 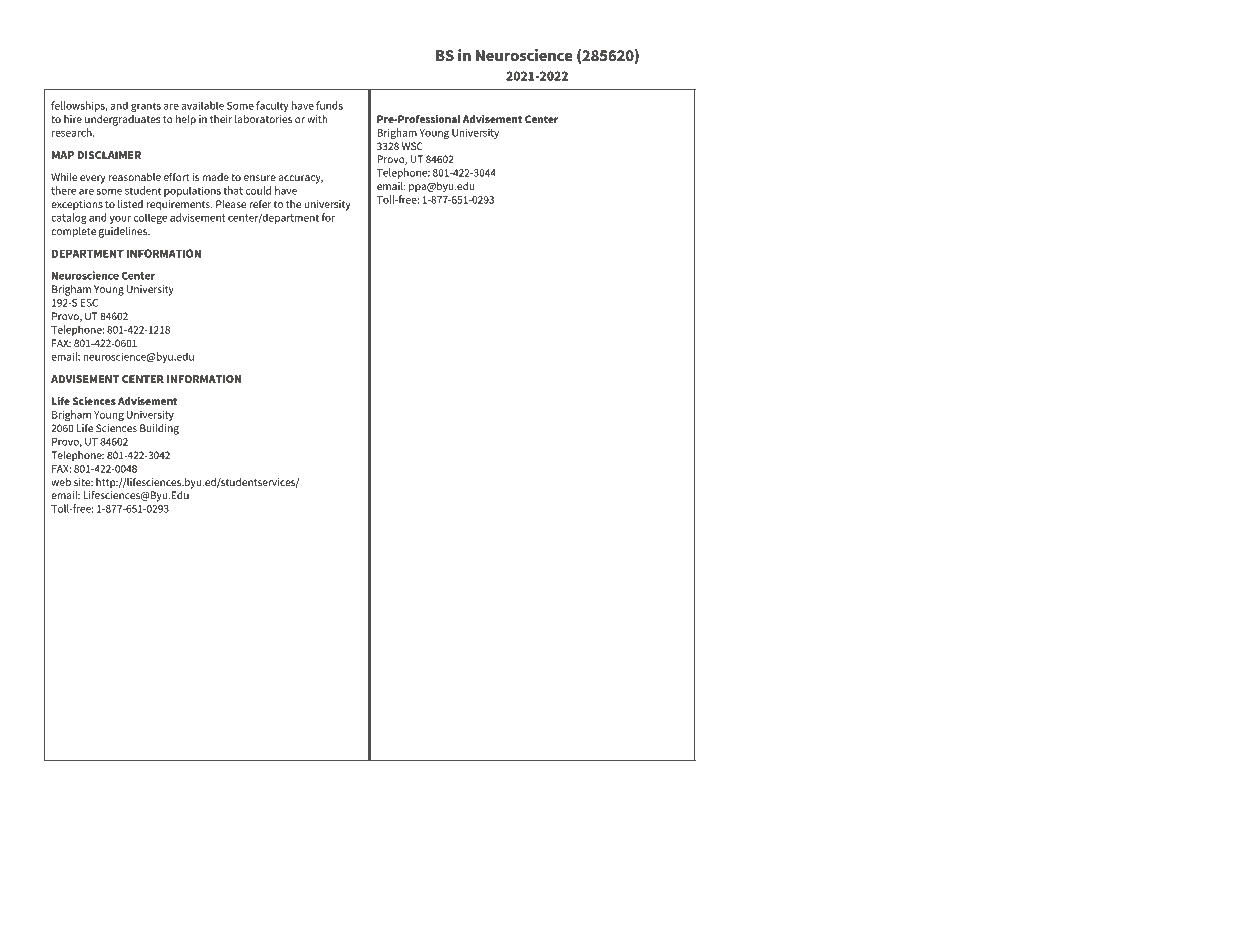 I want to click on guidelines, so click(x=124, y=232).
